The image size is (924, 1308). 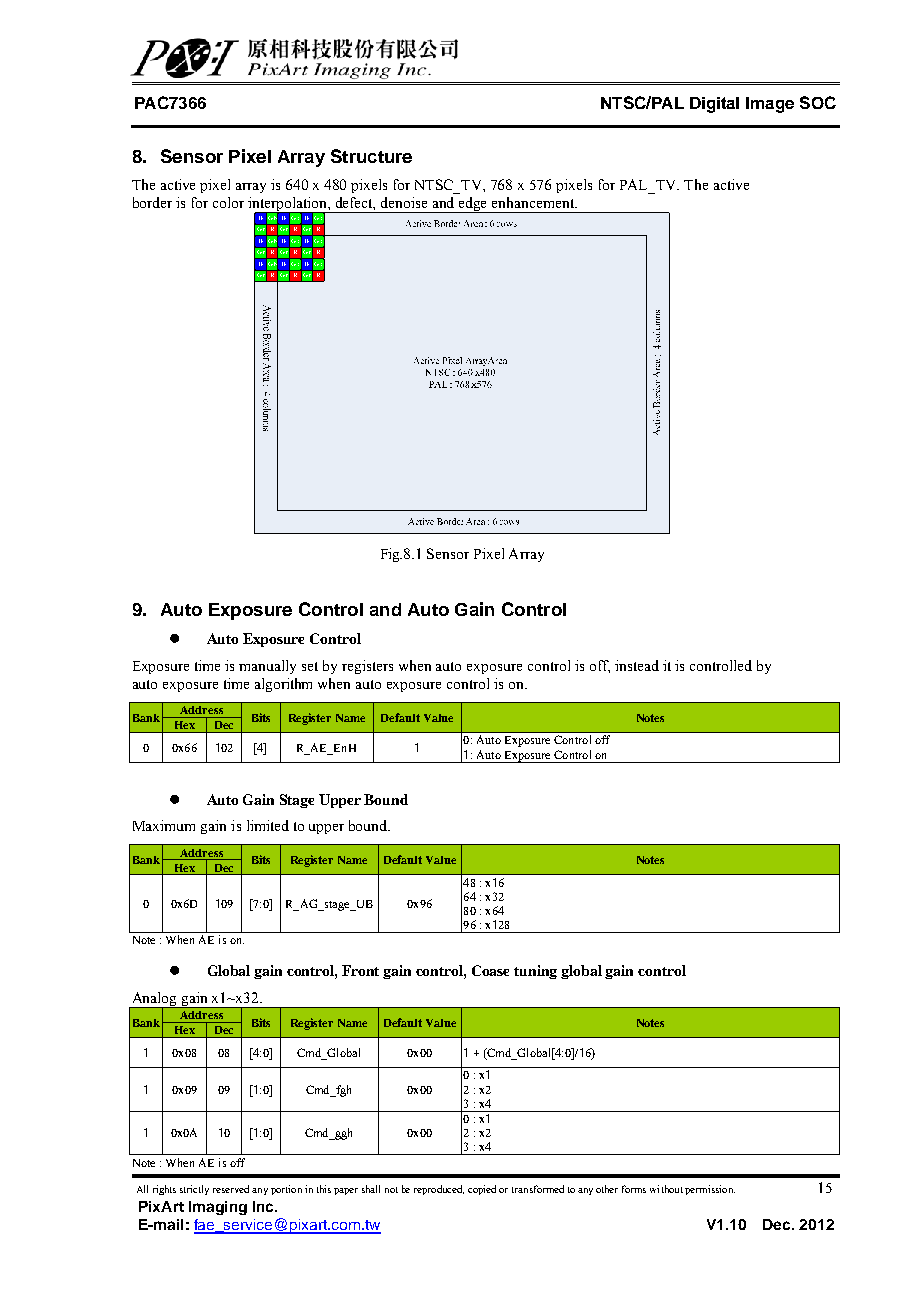 What do you see at coordinates (534, 202) in the screenshot?
I see `enhancement` at bounding box center [534, 202].
